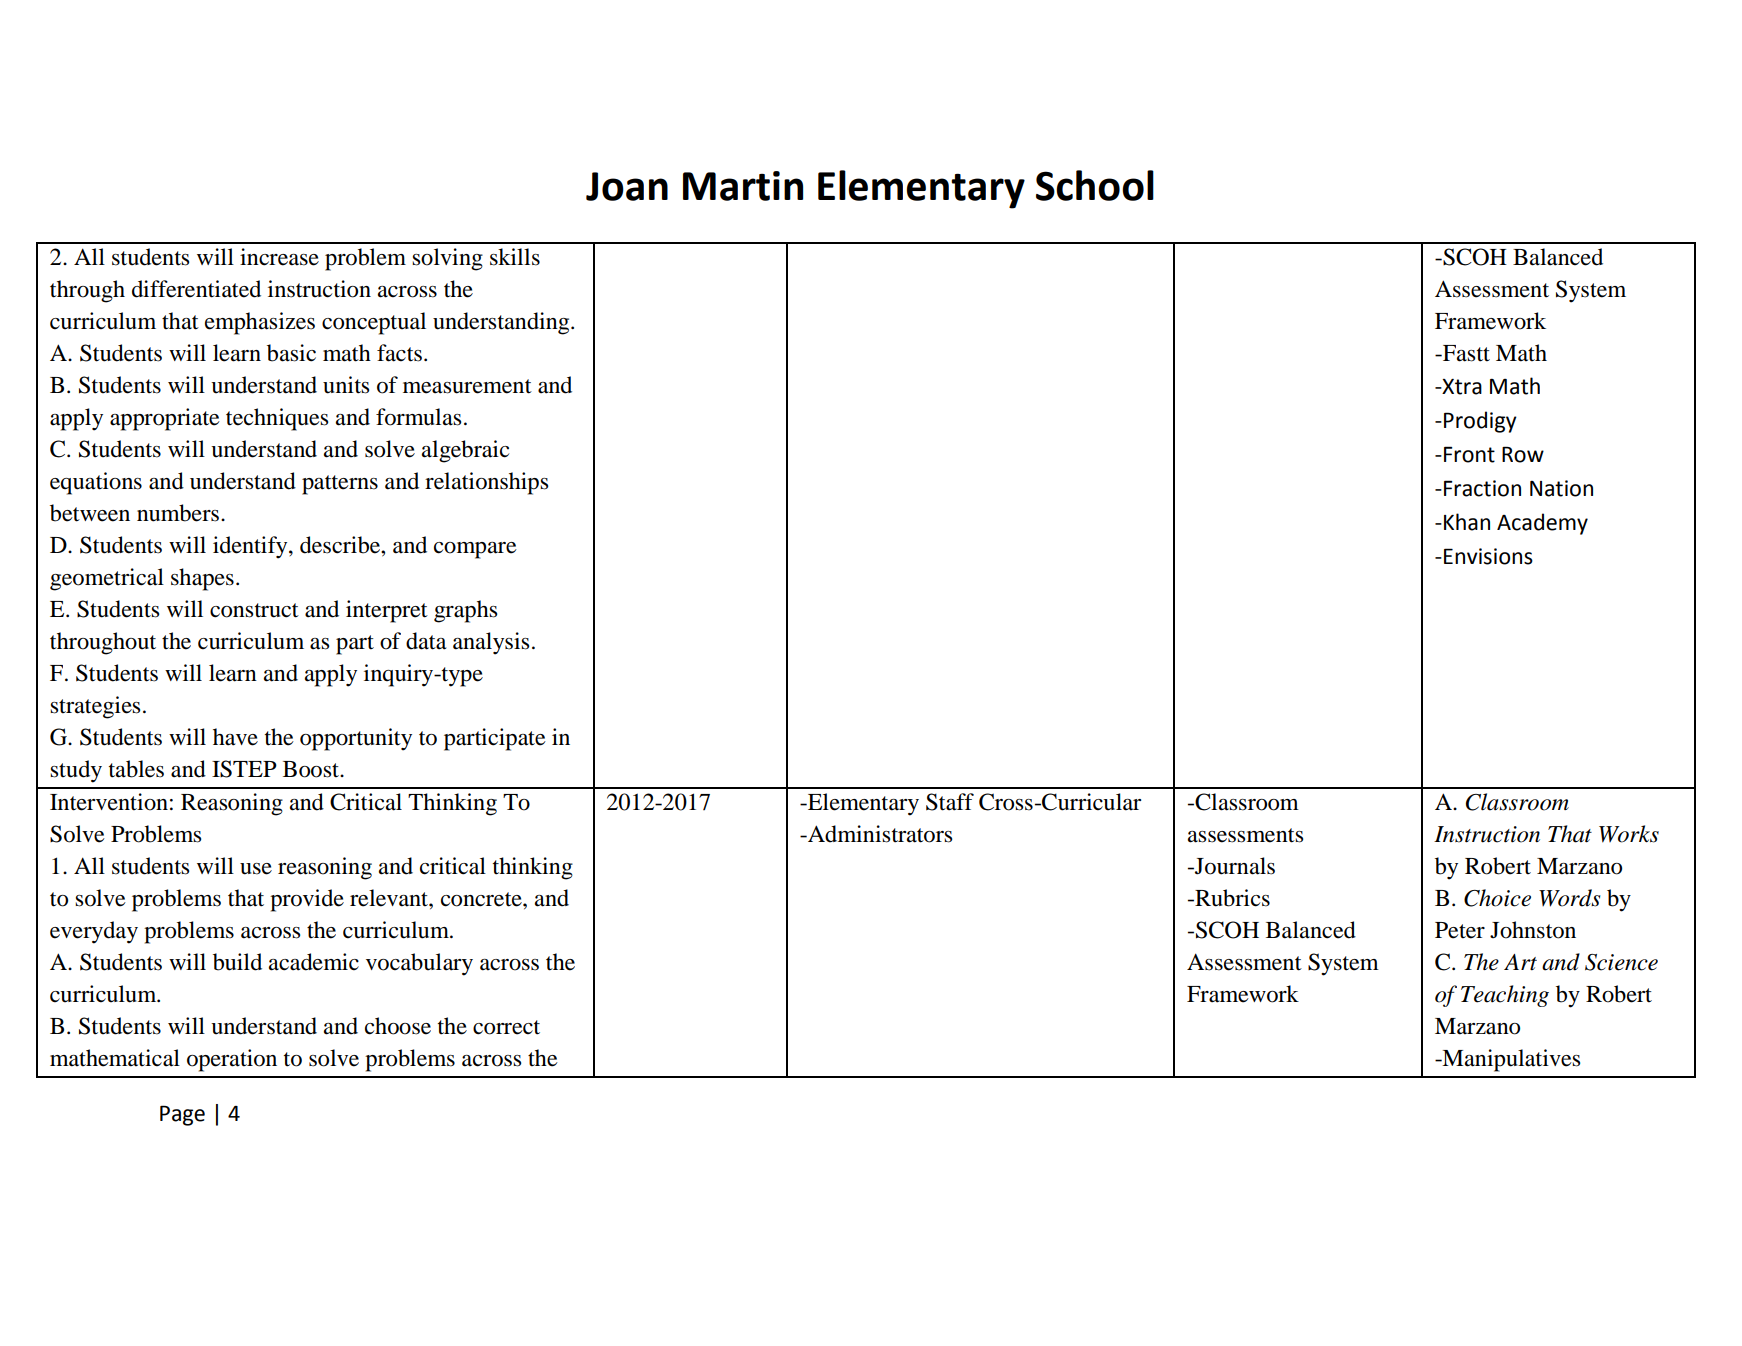 This image has height=1346, width=1742. What do you see at coordinates (279, 257) in the image?
I see `increase` at bounding box center [279, 257].
